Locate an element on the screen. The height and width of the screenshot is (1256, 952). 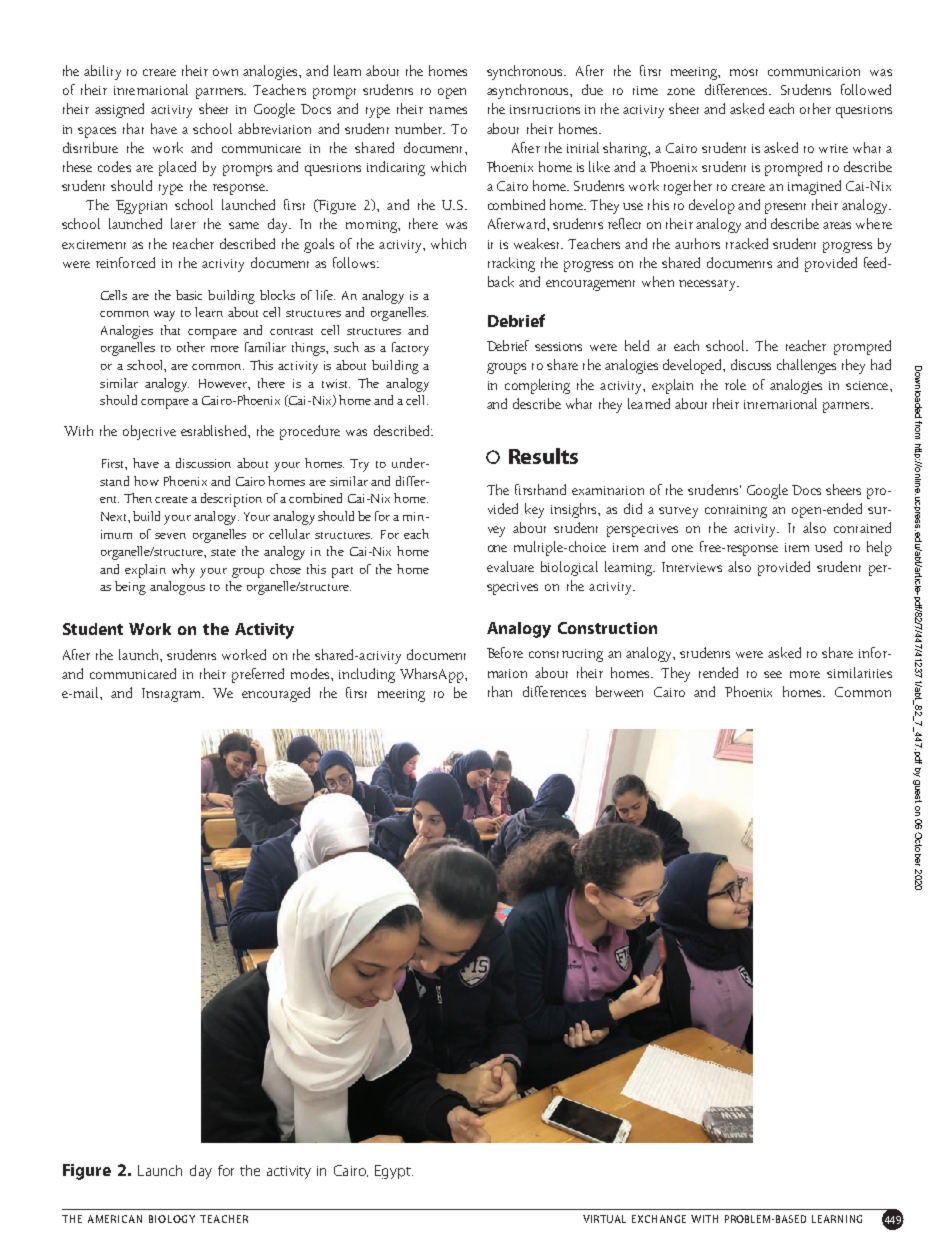
BIOLOGY is located at coordinates (172, 1219).
